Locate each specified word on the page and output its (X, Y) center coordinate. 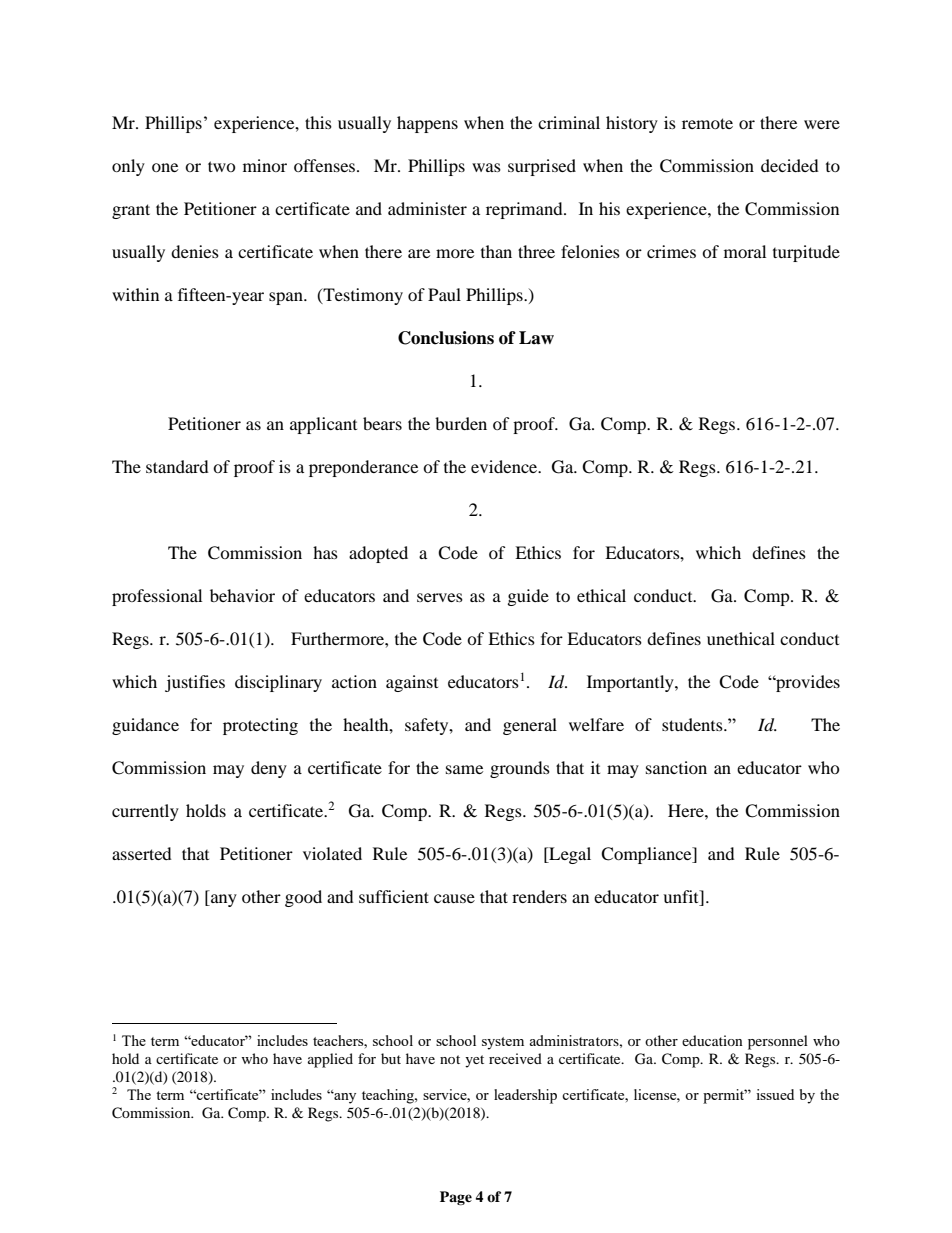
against (412, 683)
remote (707, 123)
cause (454, 898)
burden (461, 423)
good (303, 898)
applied (330, 1060)
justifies (195, 683)
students (693, 724)
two (222, 166)
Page (456, 1198)
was (486, 167)
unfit (682, 898)
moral (745, 251)
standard (177, 466)
